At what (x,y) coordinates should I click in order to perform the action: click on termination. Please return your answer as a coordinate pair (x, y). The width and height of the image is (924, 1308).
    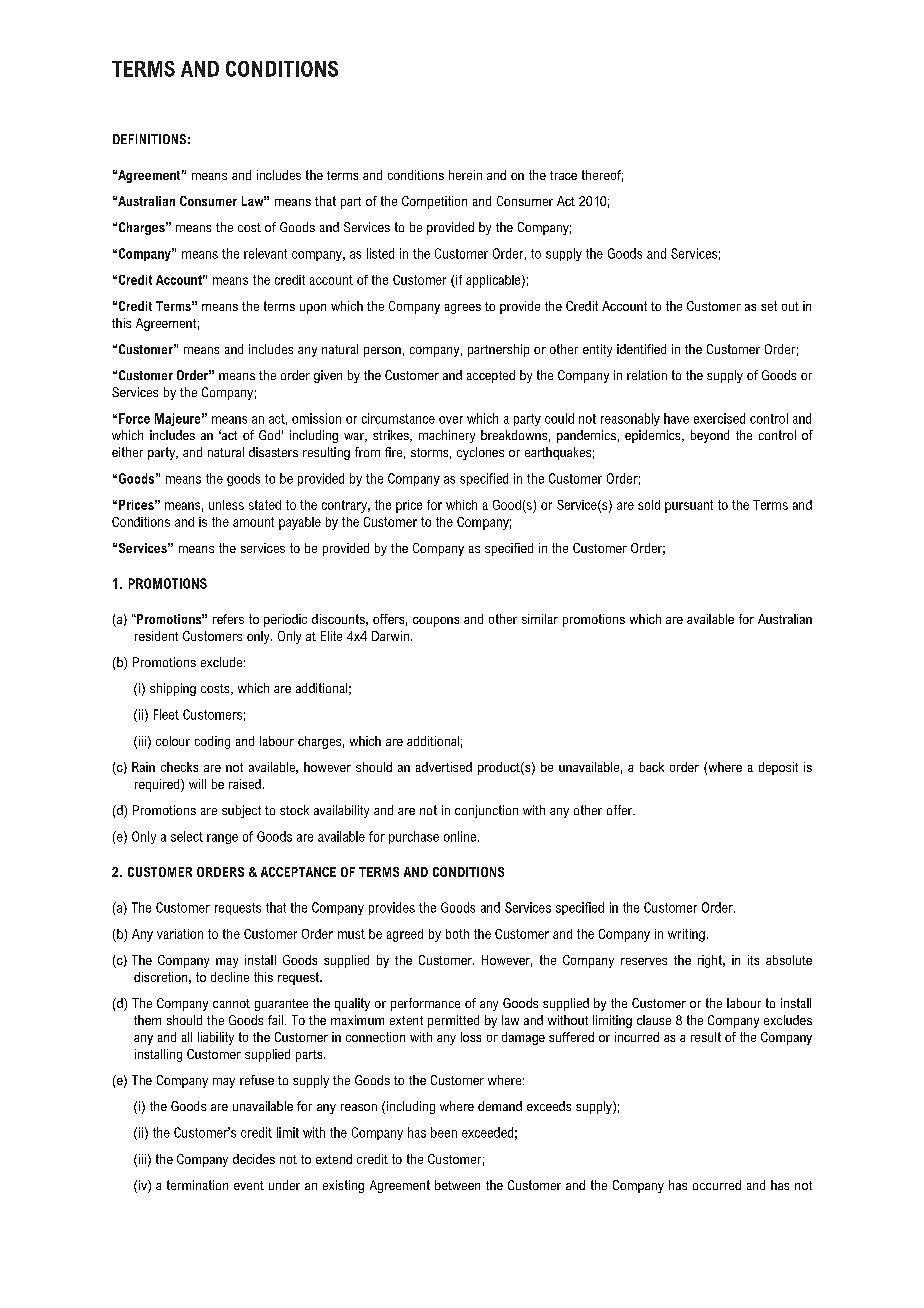
    Looking at the image, I should click on (197, 1185).
